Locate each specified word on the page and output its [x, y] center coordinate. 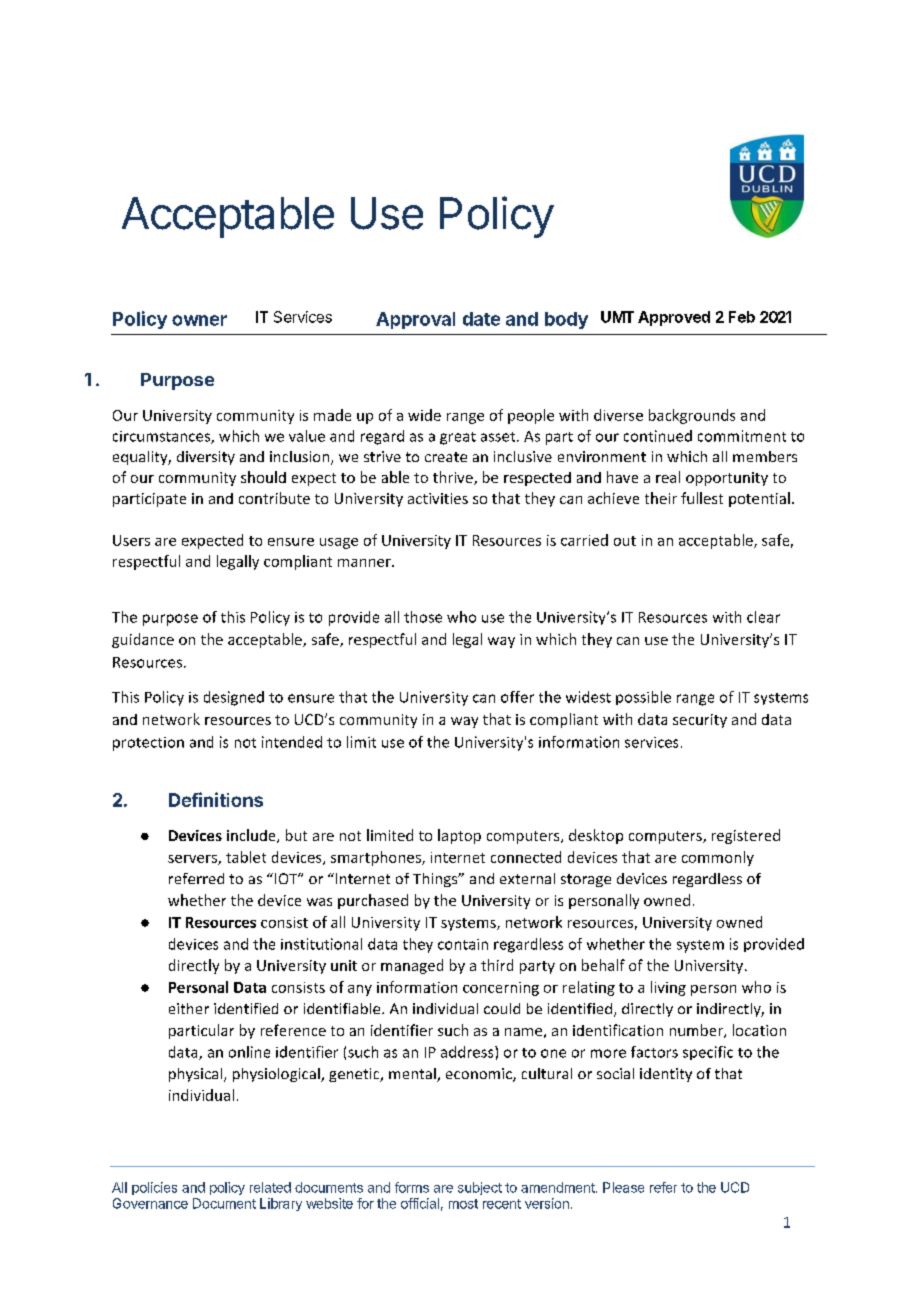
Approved [674, 318]
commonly [718, 858]
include [252, 836]
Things [436, 880]
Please [623, 1187]
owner [199, 320]
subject [480, 1188]
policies [154, 1188]
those [423, 617]
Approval [415, 320]
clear [763, 617]
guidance [143, 640]
